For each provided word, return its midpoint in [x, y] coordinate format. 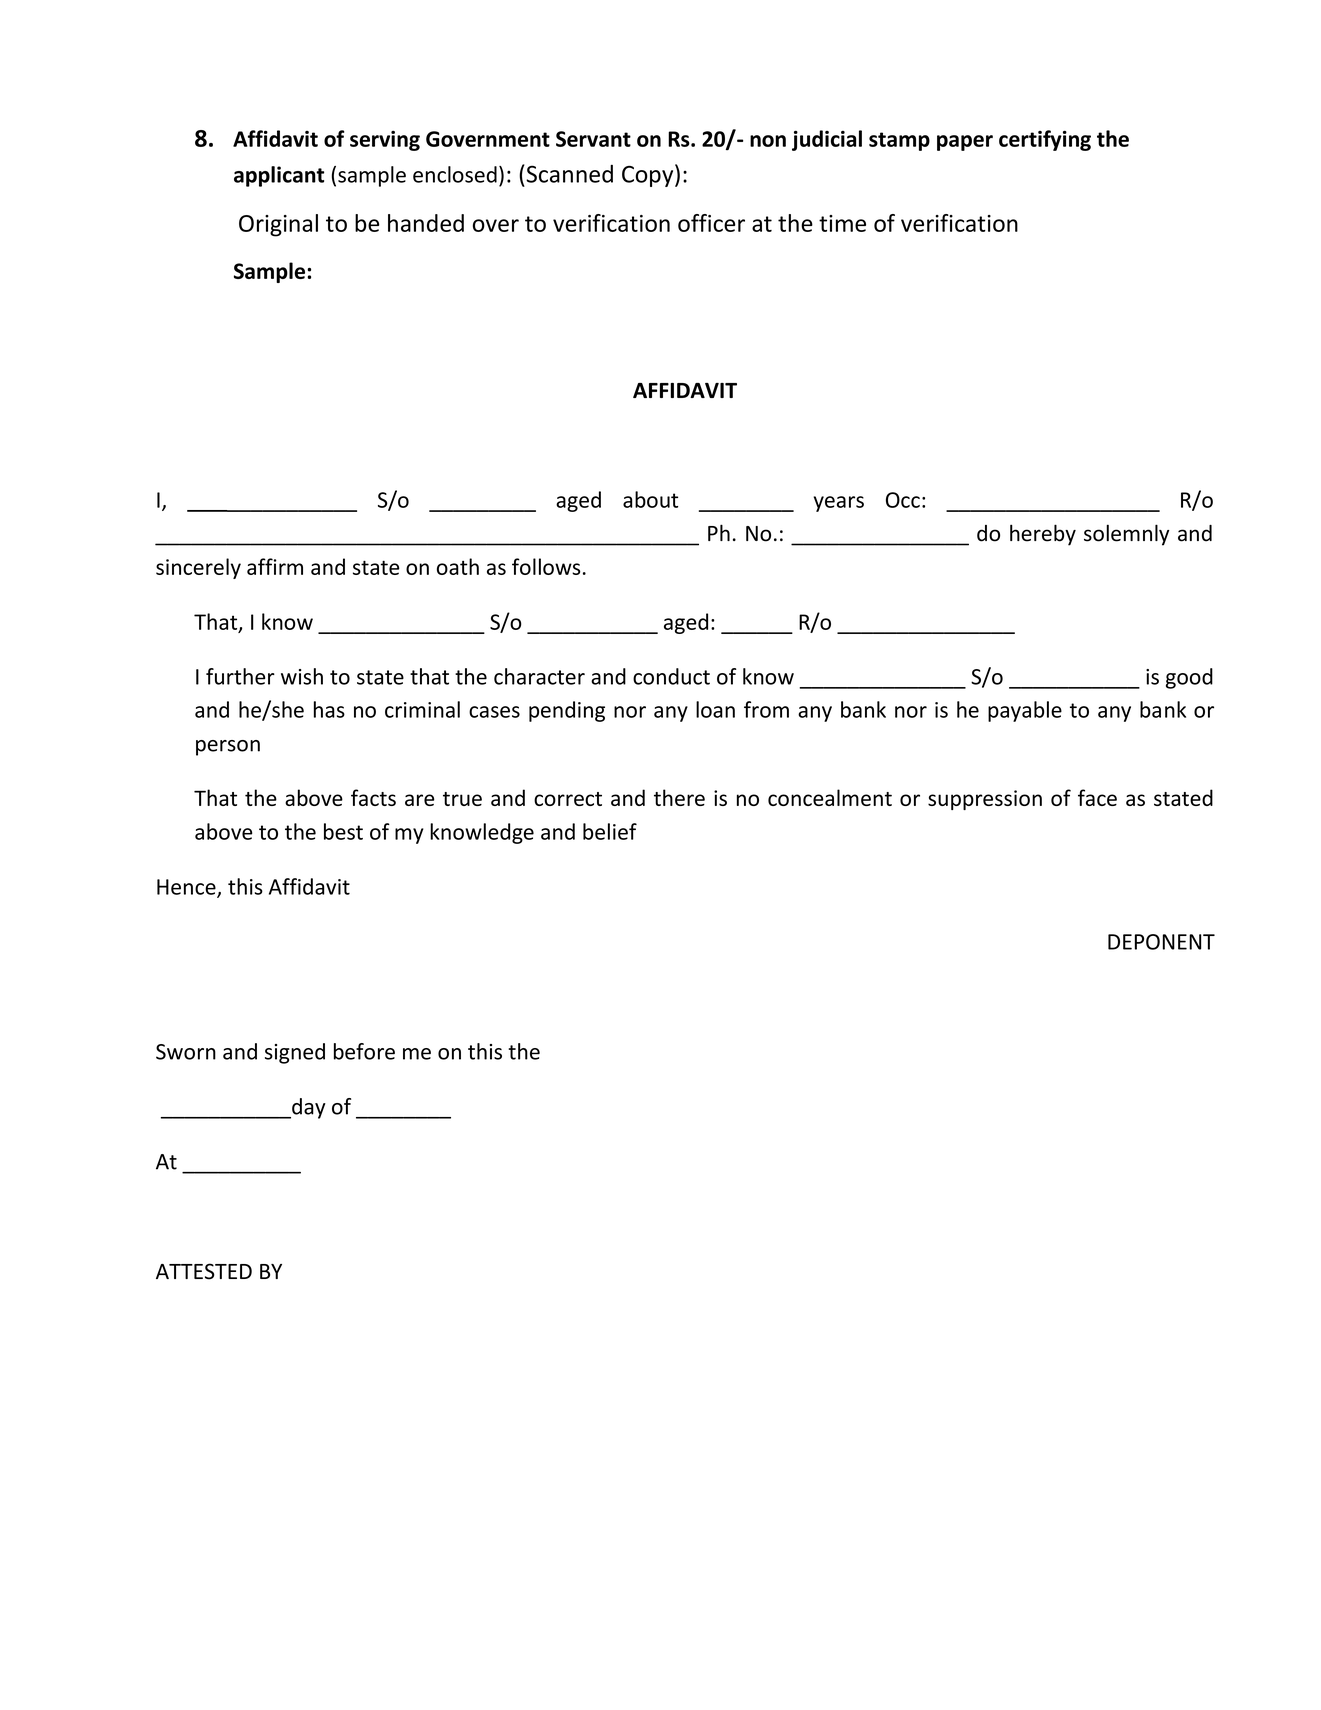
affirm [275, 566]
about [650, 499]
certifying [1045, 140]
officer [711, 223]
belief [610, 831]
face [1097, 797]
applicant [279, 176]
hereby [1043, 535]
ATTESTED [204, 1271]
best [343, 831]
